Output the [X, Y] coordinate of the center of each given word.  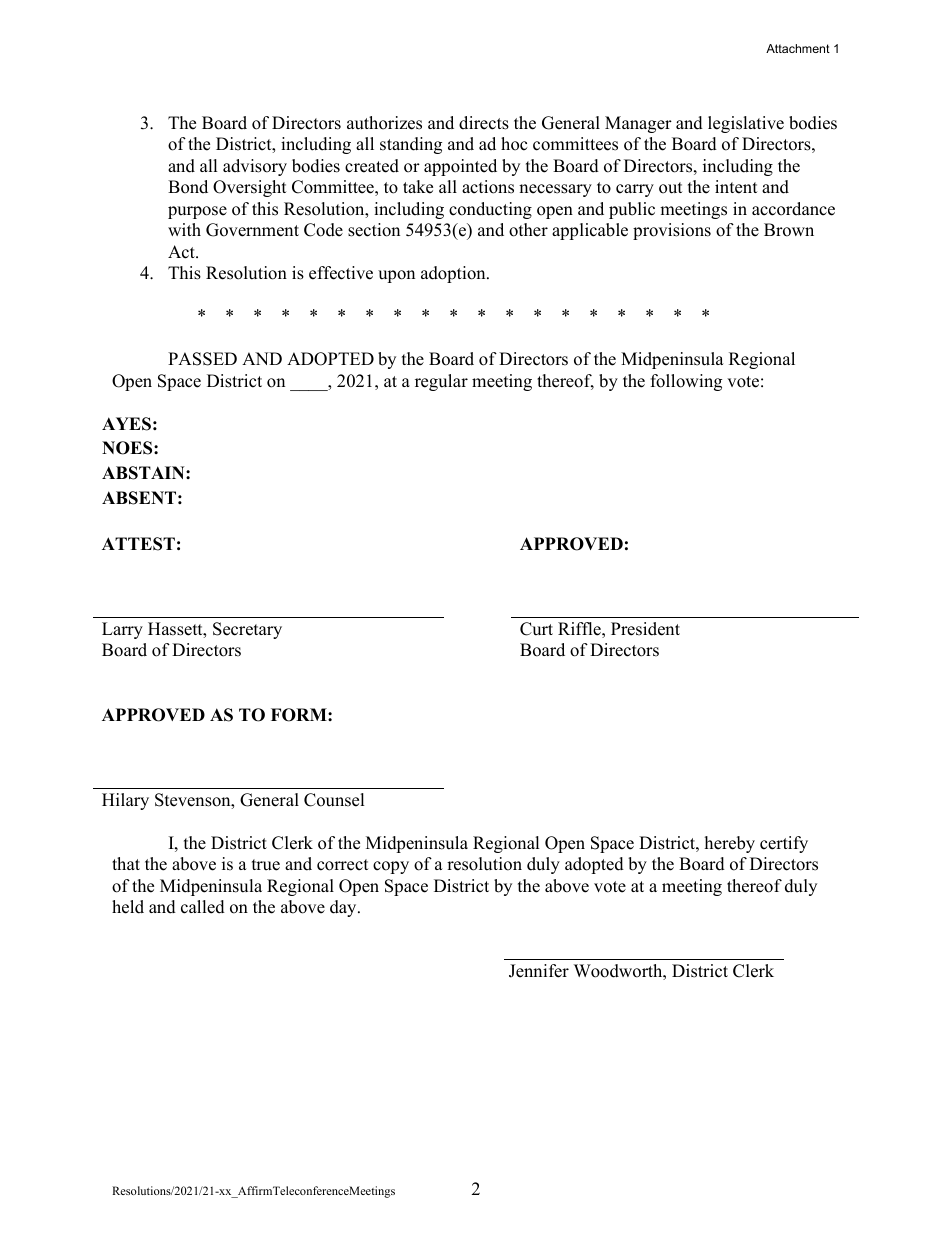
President [645, 629]
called [203, 907]
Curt [536, 629]
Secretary [247, 630]
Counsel [334, 800]
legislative [746, 124]
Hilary [125, 801]
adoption [454, 274]
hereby [730, 844]
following [686, 382]
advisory [255, 167]
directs [484, 123]
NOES [128, 448]
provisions [672, 231]
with [184, 229]
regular [441, 382]
